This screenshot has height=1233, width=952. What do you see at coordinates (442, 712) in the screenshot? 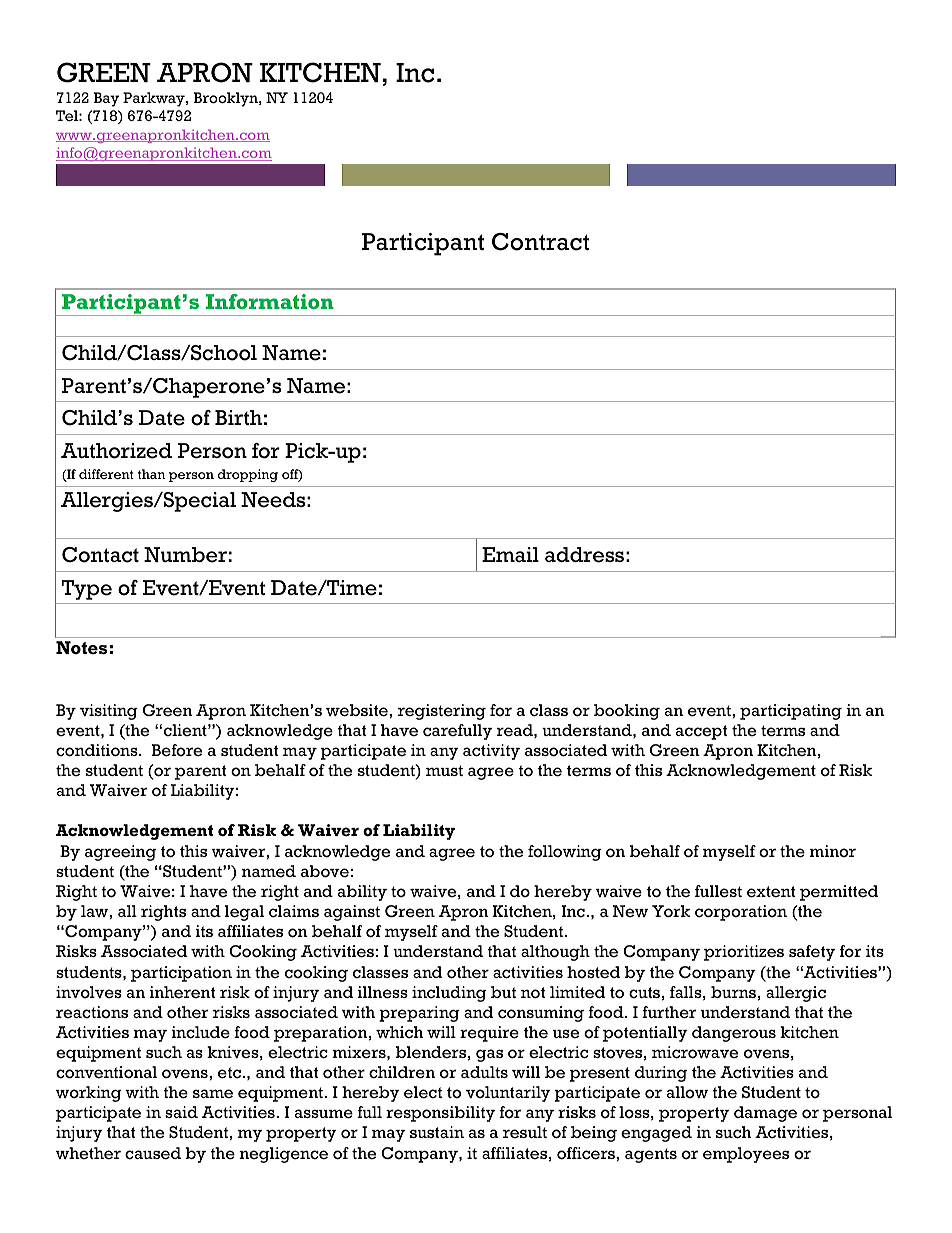
I see `registering` at bounding box center [442, 712].
